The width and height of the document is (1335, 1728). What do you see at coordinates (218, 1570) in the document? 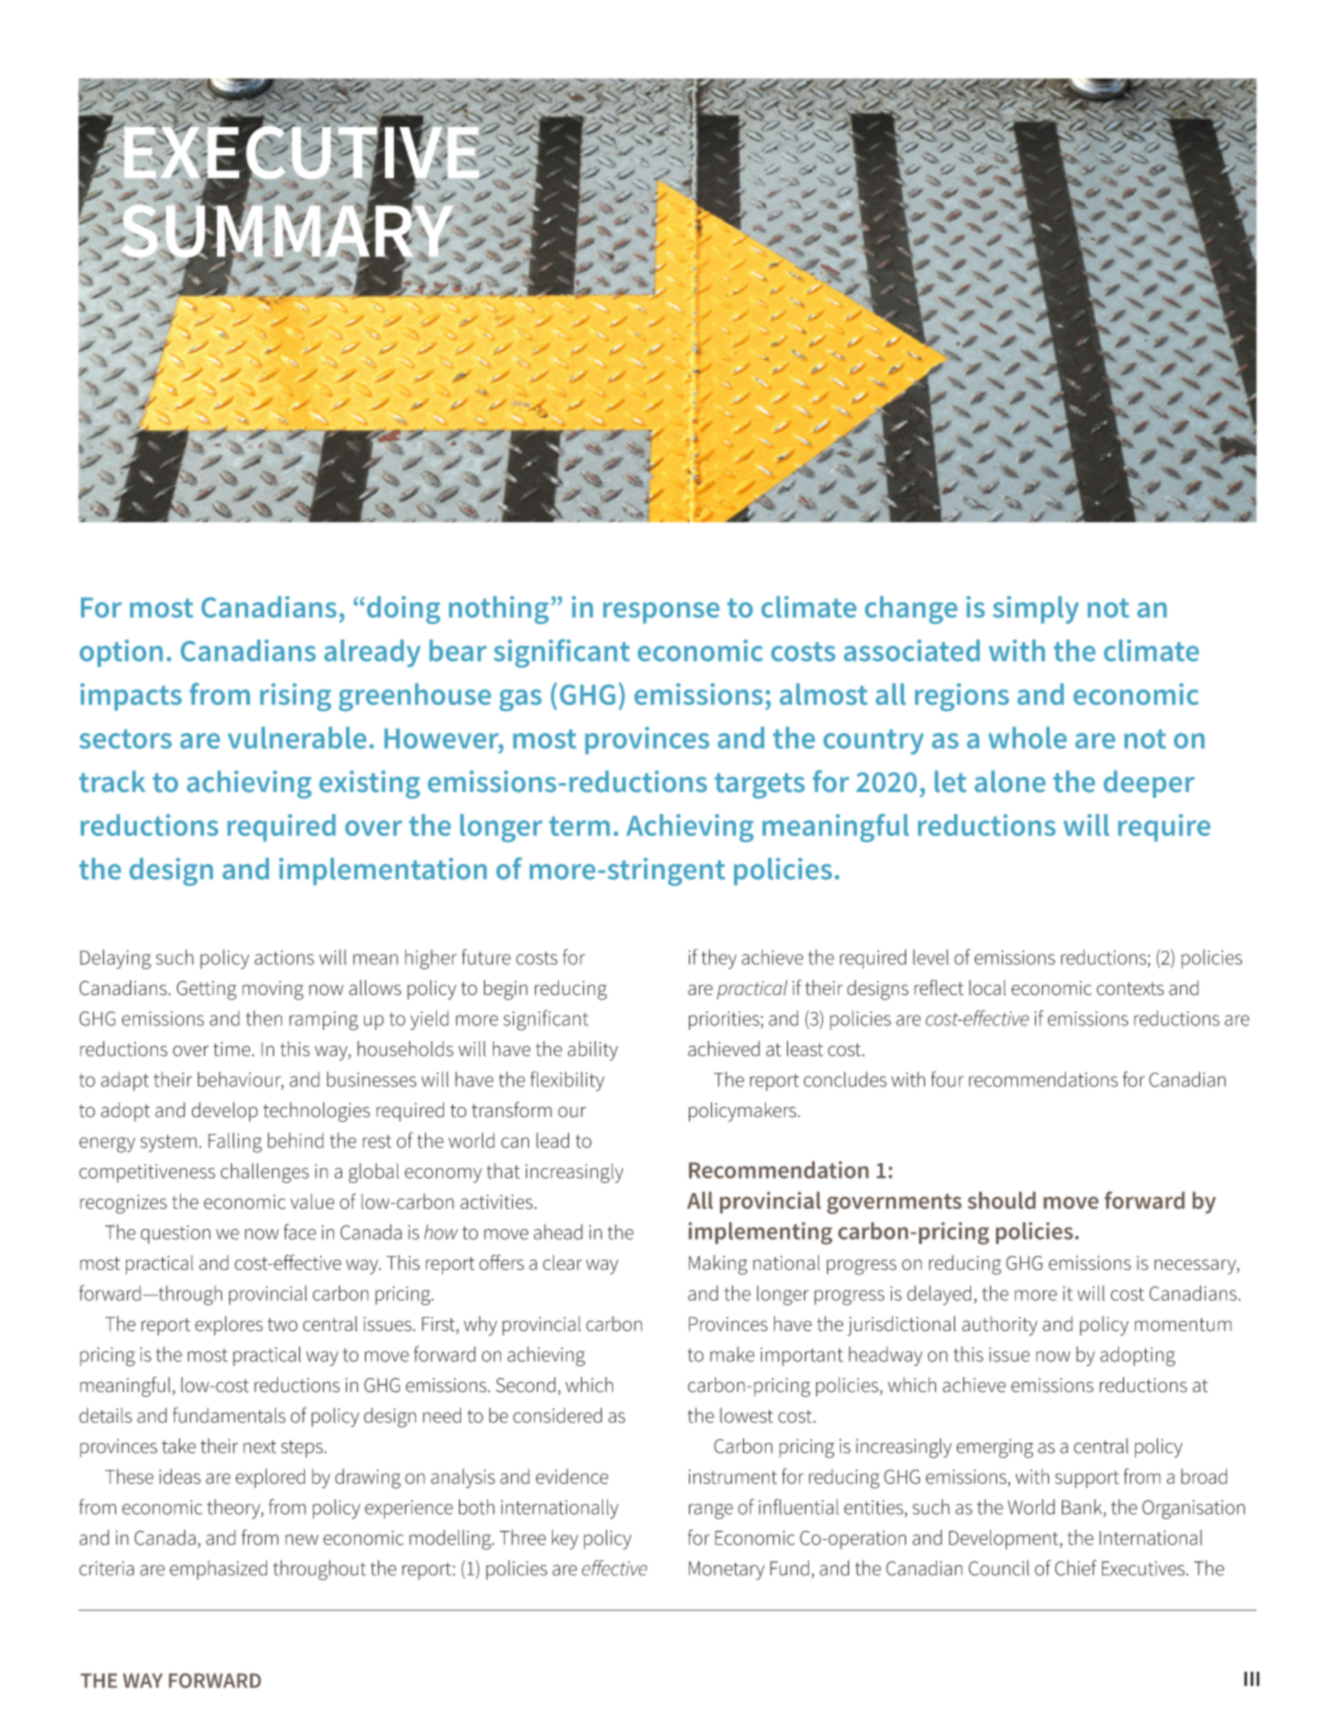
I see `emphasized` at bounding box center [218, 1570].
